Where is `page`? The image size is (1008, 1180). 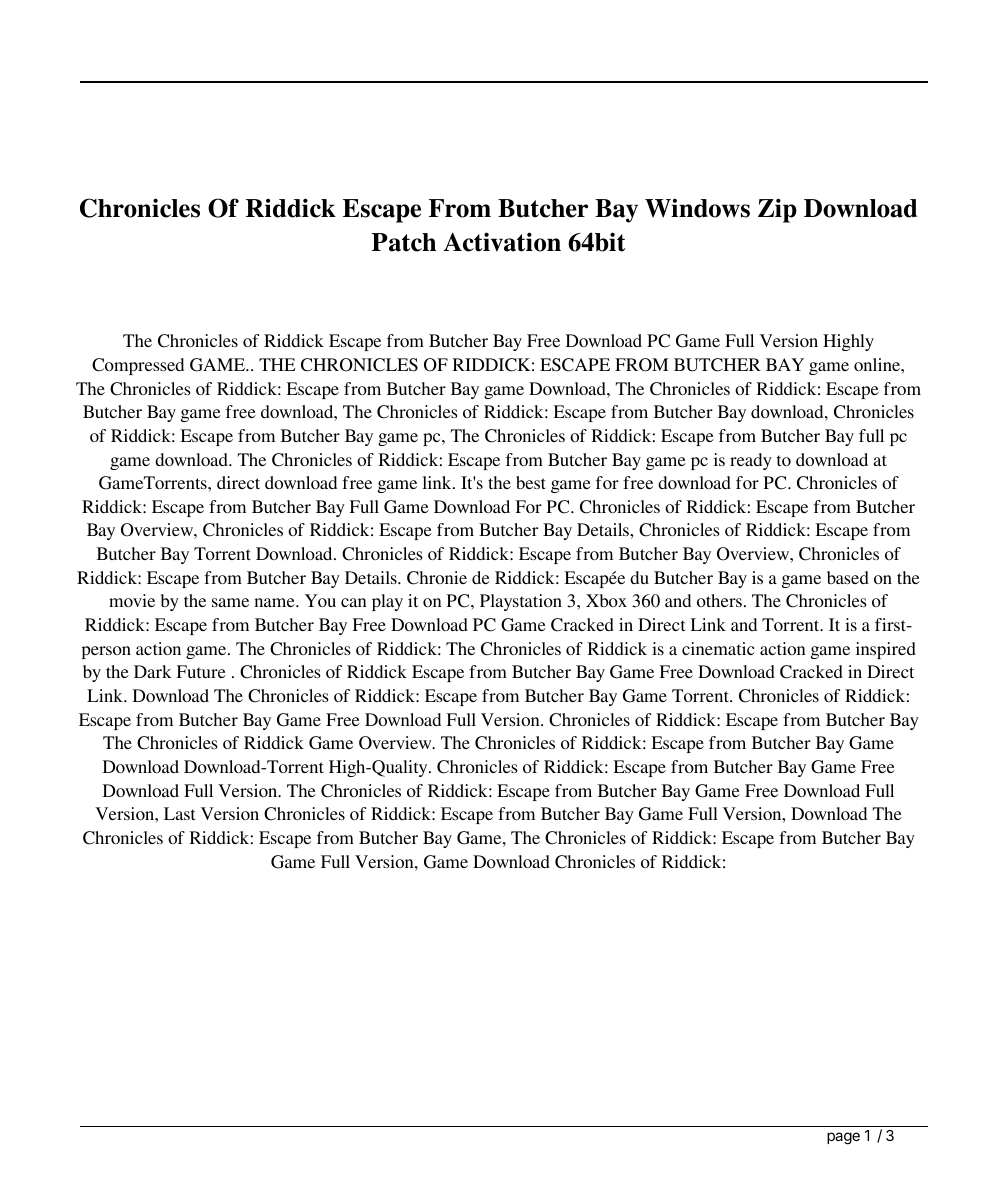
page is located at coordinates (843, 1138).
